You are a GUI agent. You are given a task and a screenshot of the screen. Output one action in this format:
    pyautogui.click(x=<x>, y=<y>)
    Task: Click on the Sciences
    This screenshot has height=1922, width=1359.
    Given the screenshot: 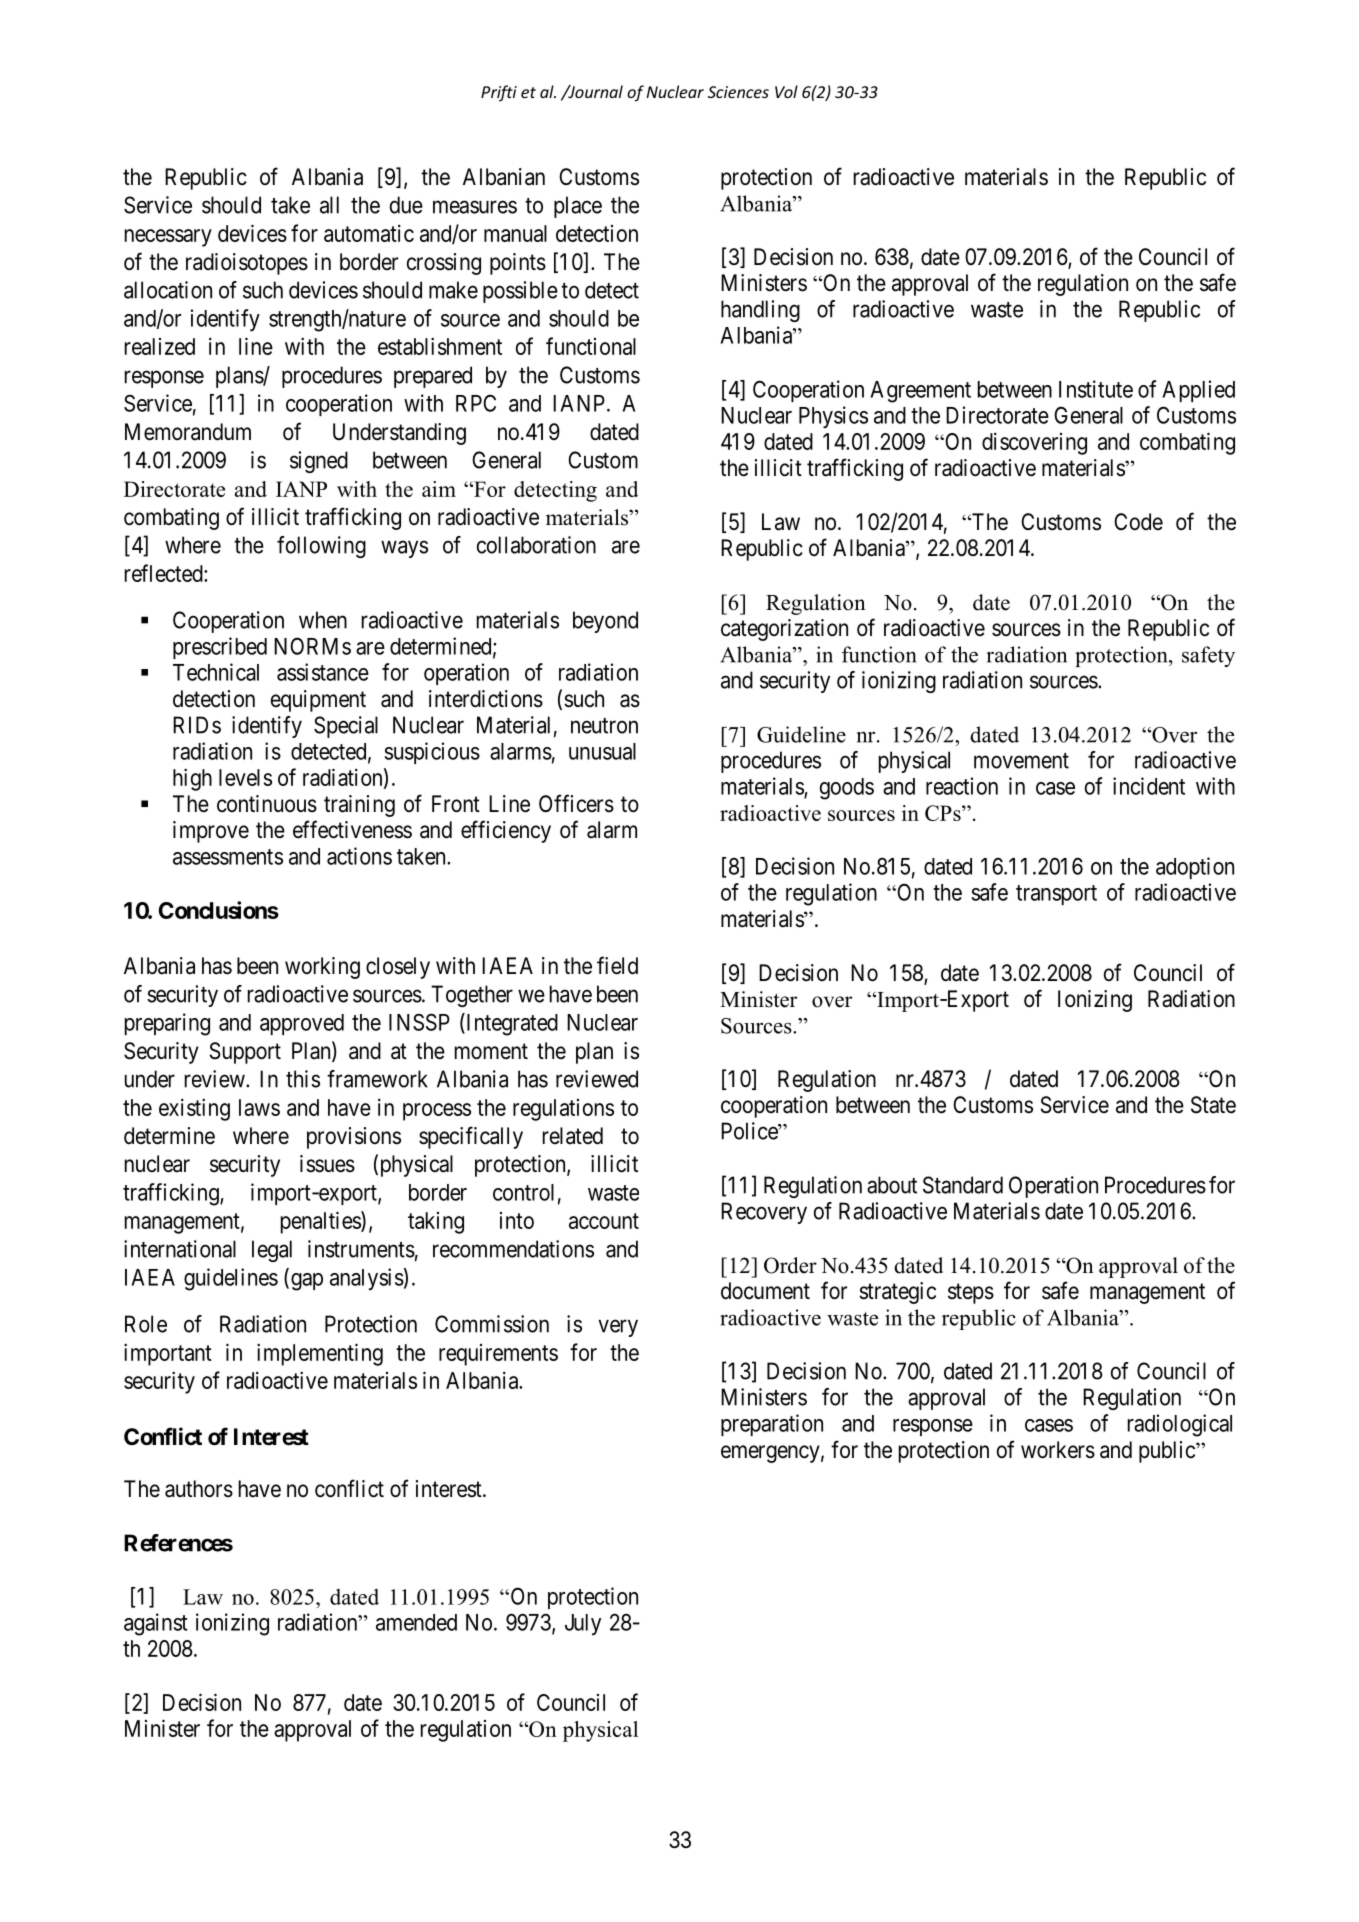 What is the action you would take?
    pyautogui.click(x=738, y=92)
